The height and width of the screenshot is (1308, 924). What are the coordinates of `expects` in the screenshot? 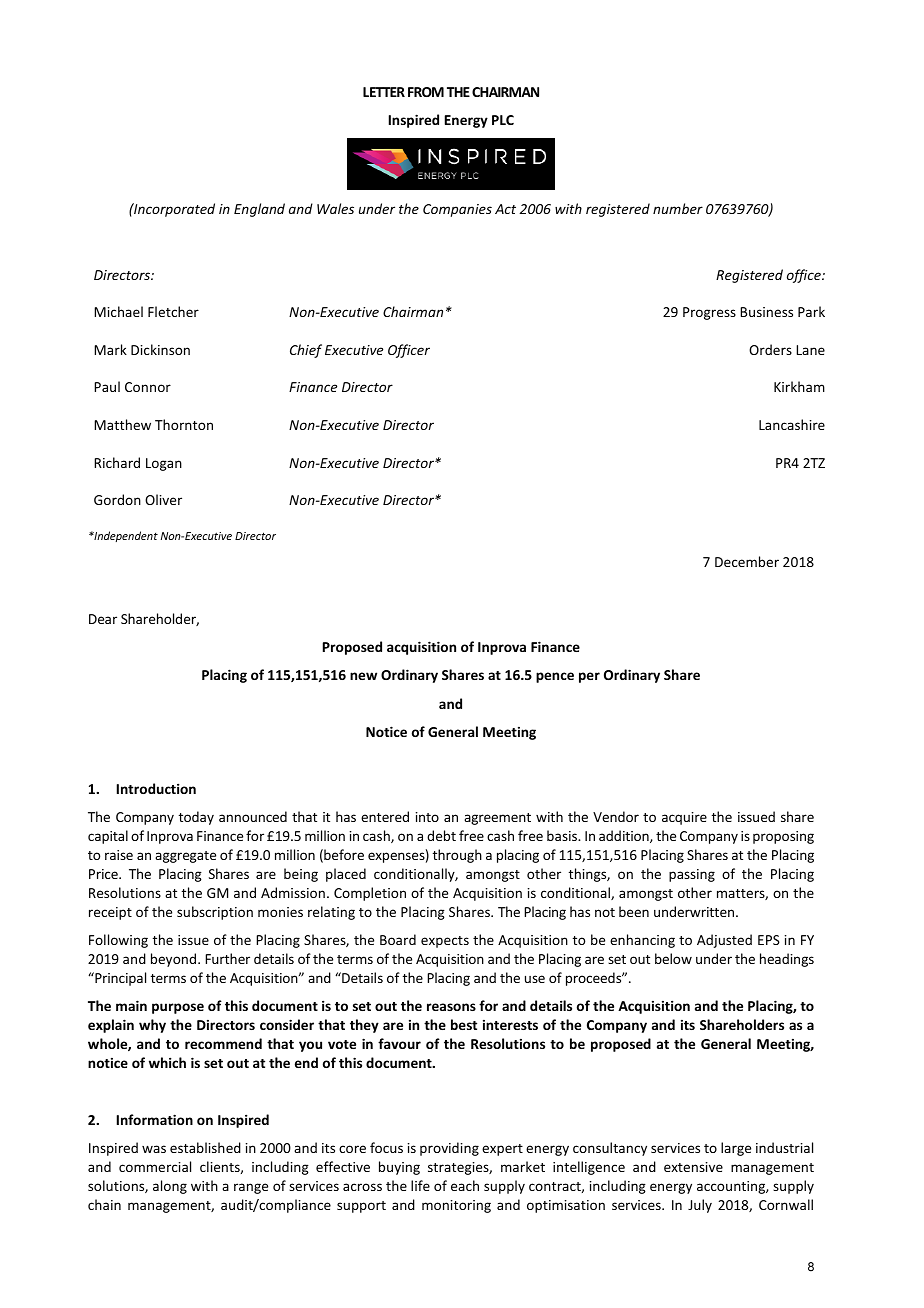 It's located at (445, 942).
